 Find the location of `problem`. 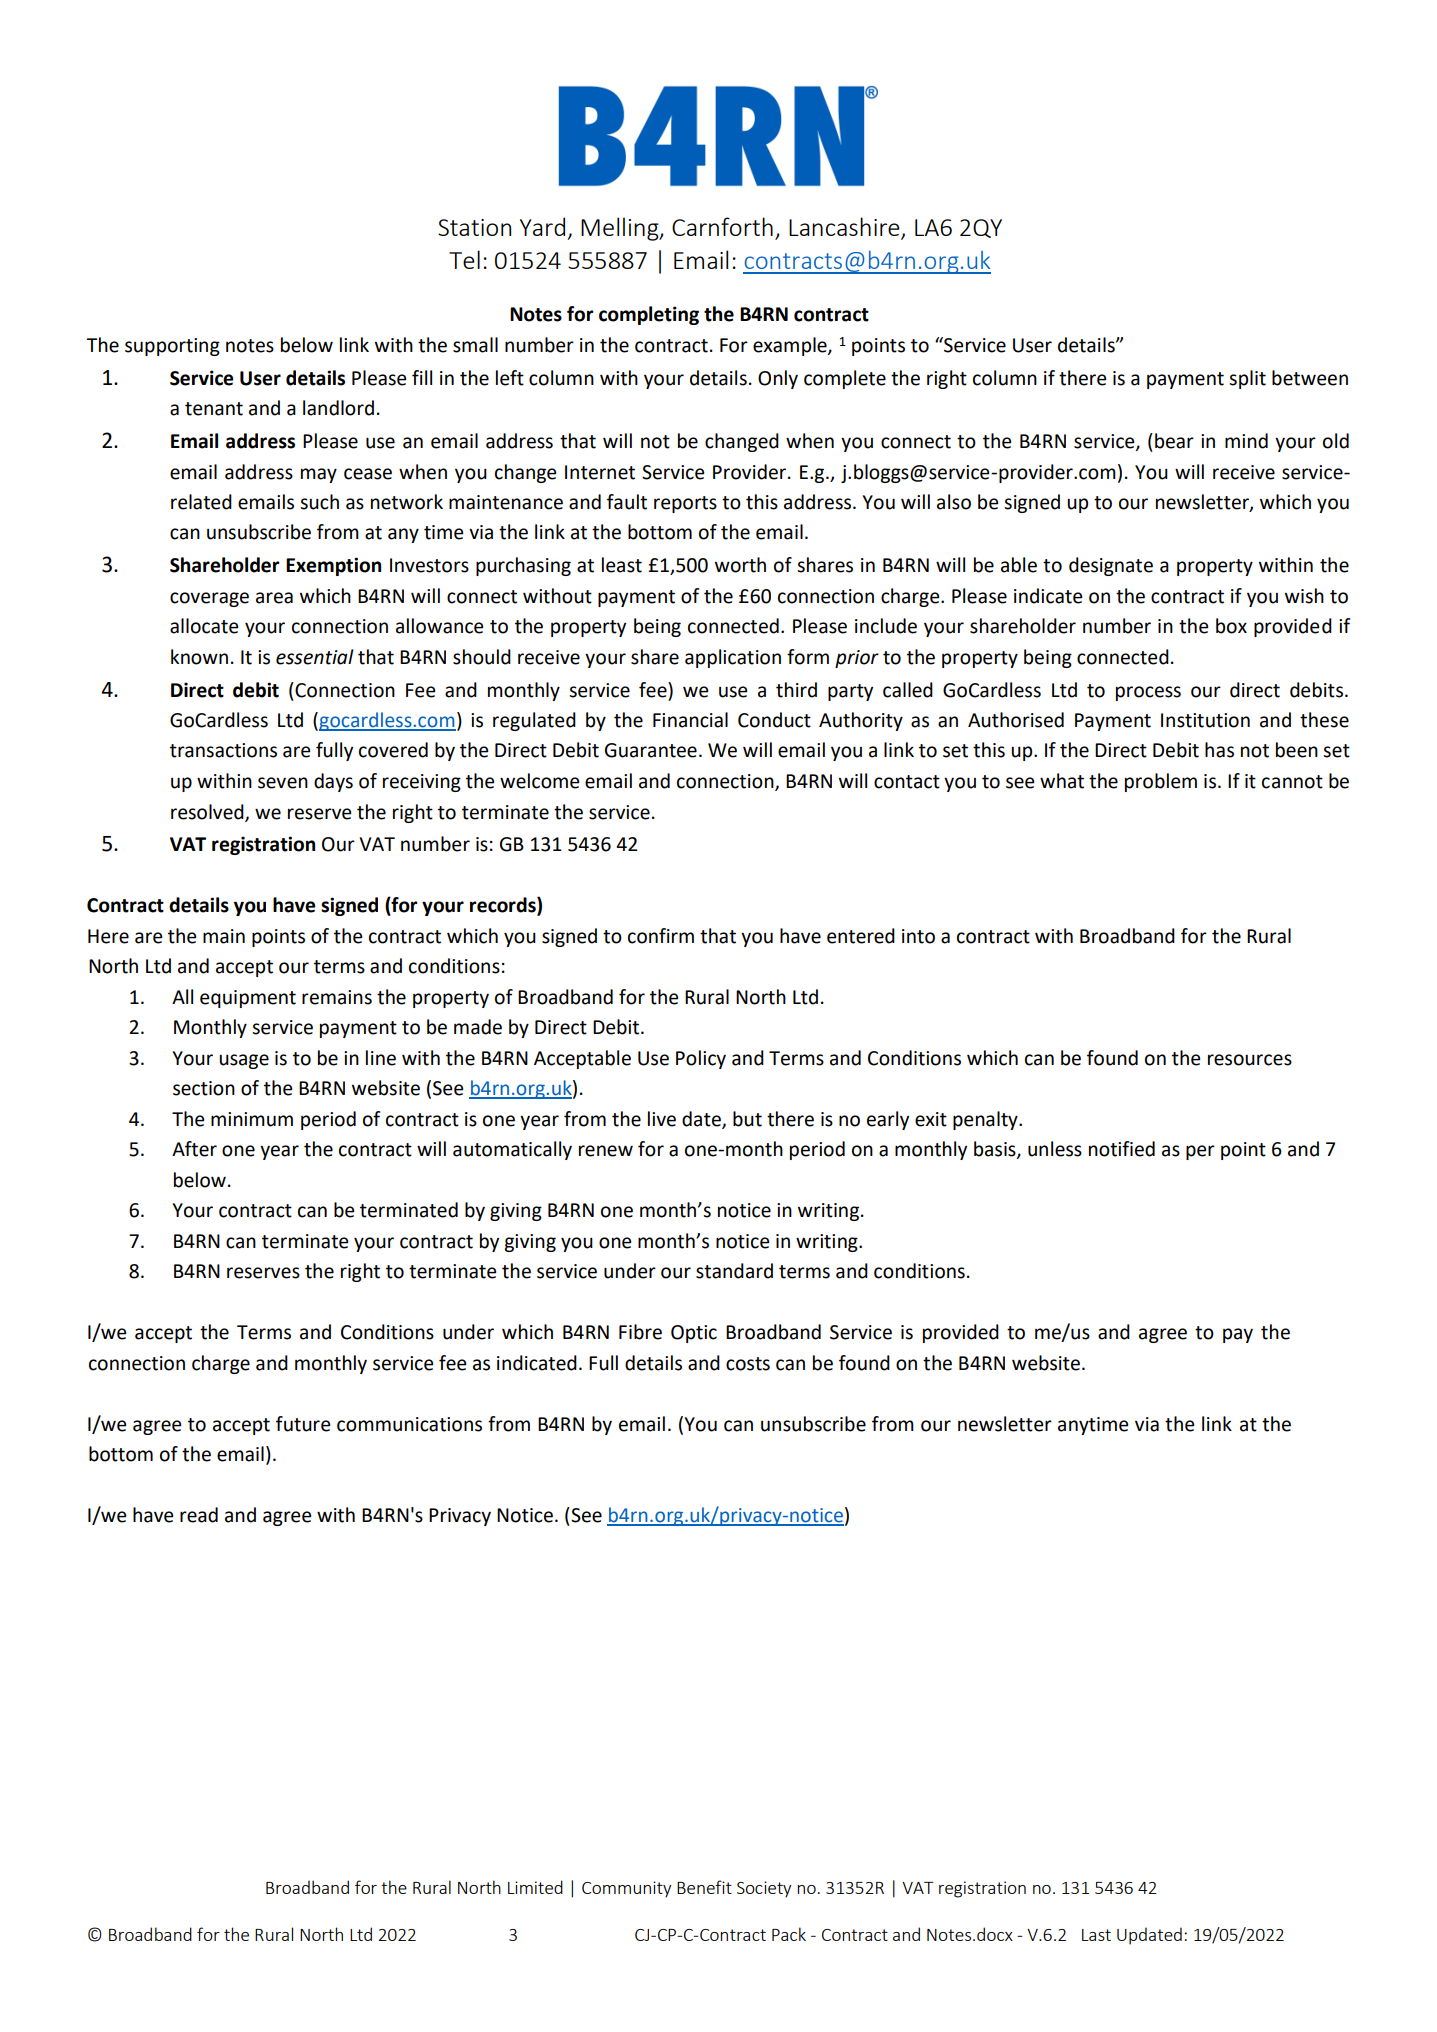

problem is located at coordinates (1161, 782).
